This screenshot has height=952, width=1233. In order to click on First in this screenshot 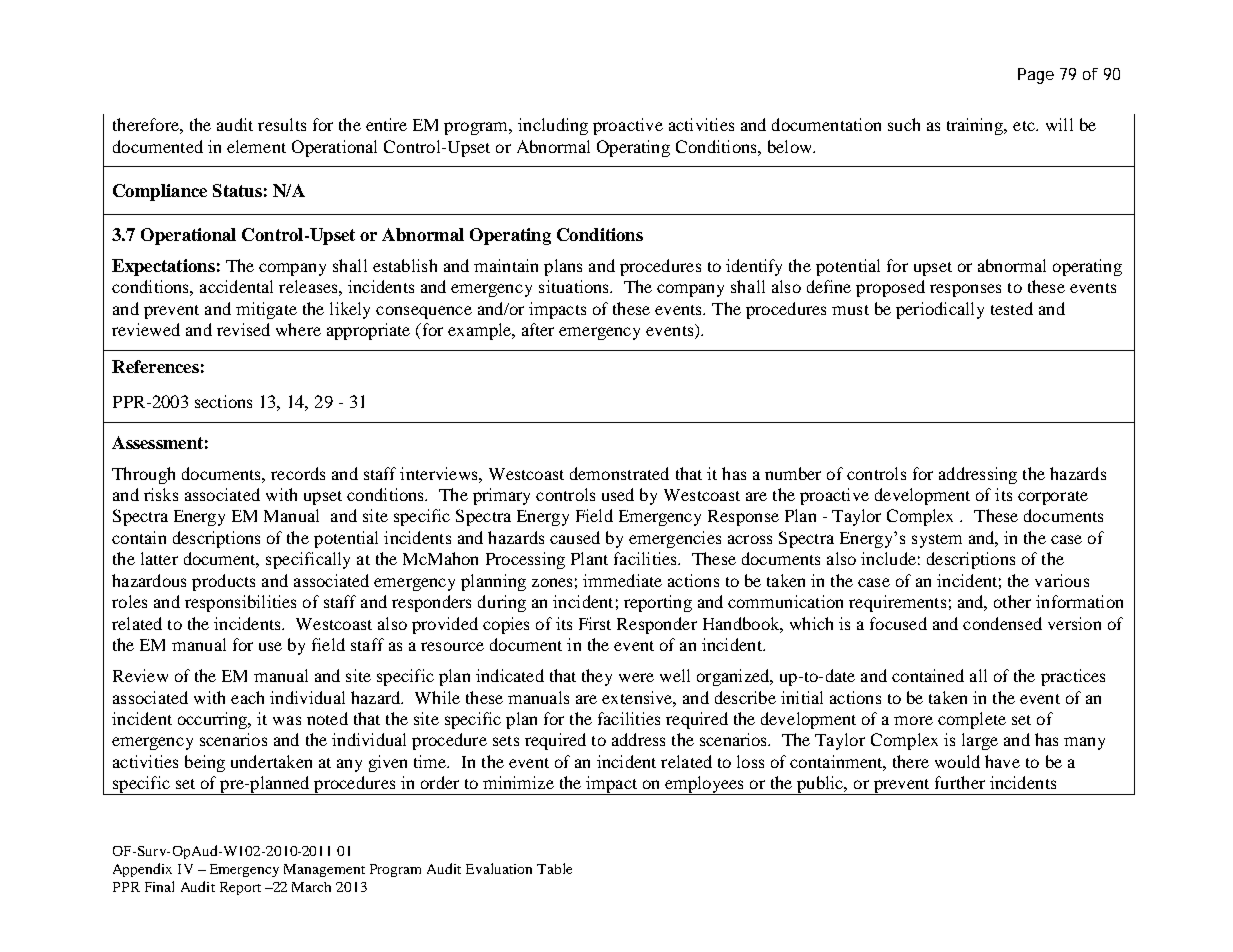, I will do `click(595, 623)`.
